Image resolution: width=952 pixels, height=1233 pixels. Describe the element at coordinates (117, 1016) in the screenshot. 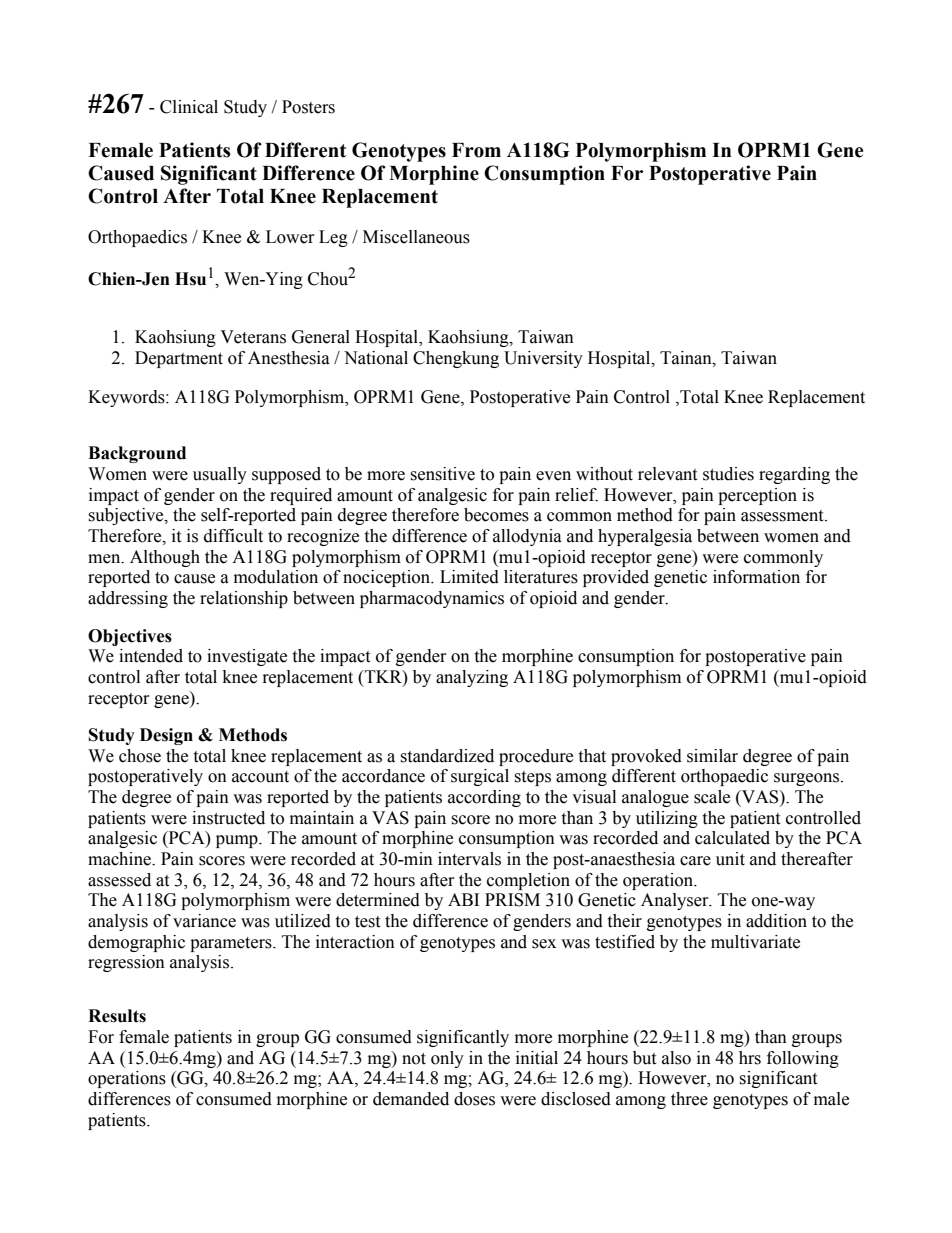

I see `Results` at that location.
